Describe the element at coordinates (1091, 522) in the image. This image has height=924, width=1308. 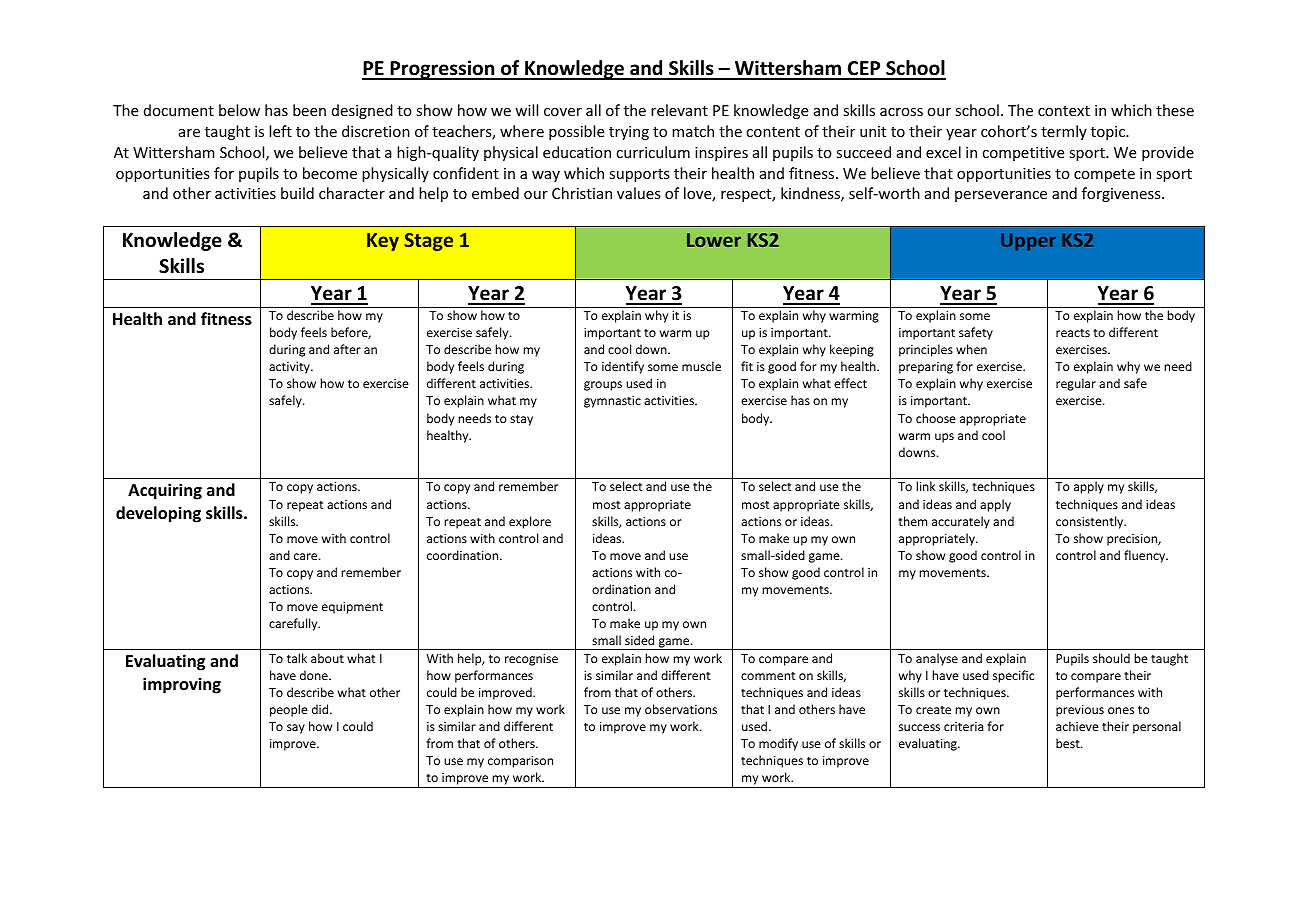
I see `consistently` at that location.
